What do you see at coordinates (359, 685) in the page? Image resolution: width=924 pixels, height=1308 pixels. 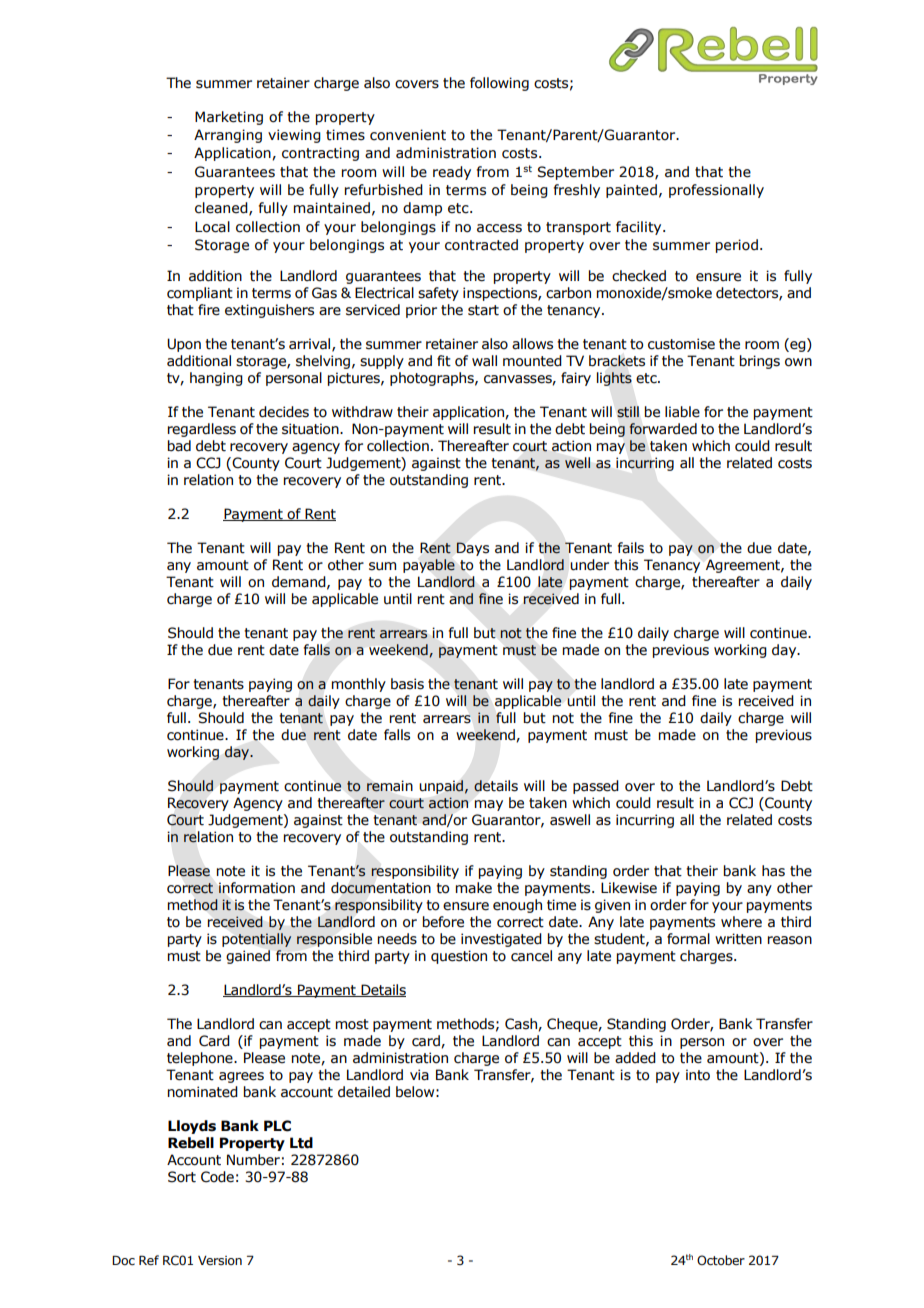 I see `monthly` at bounding box center [359, 685].
